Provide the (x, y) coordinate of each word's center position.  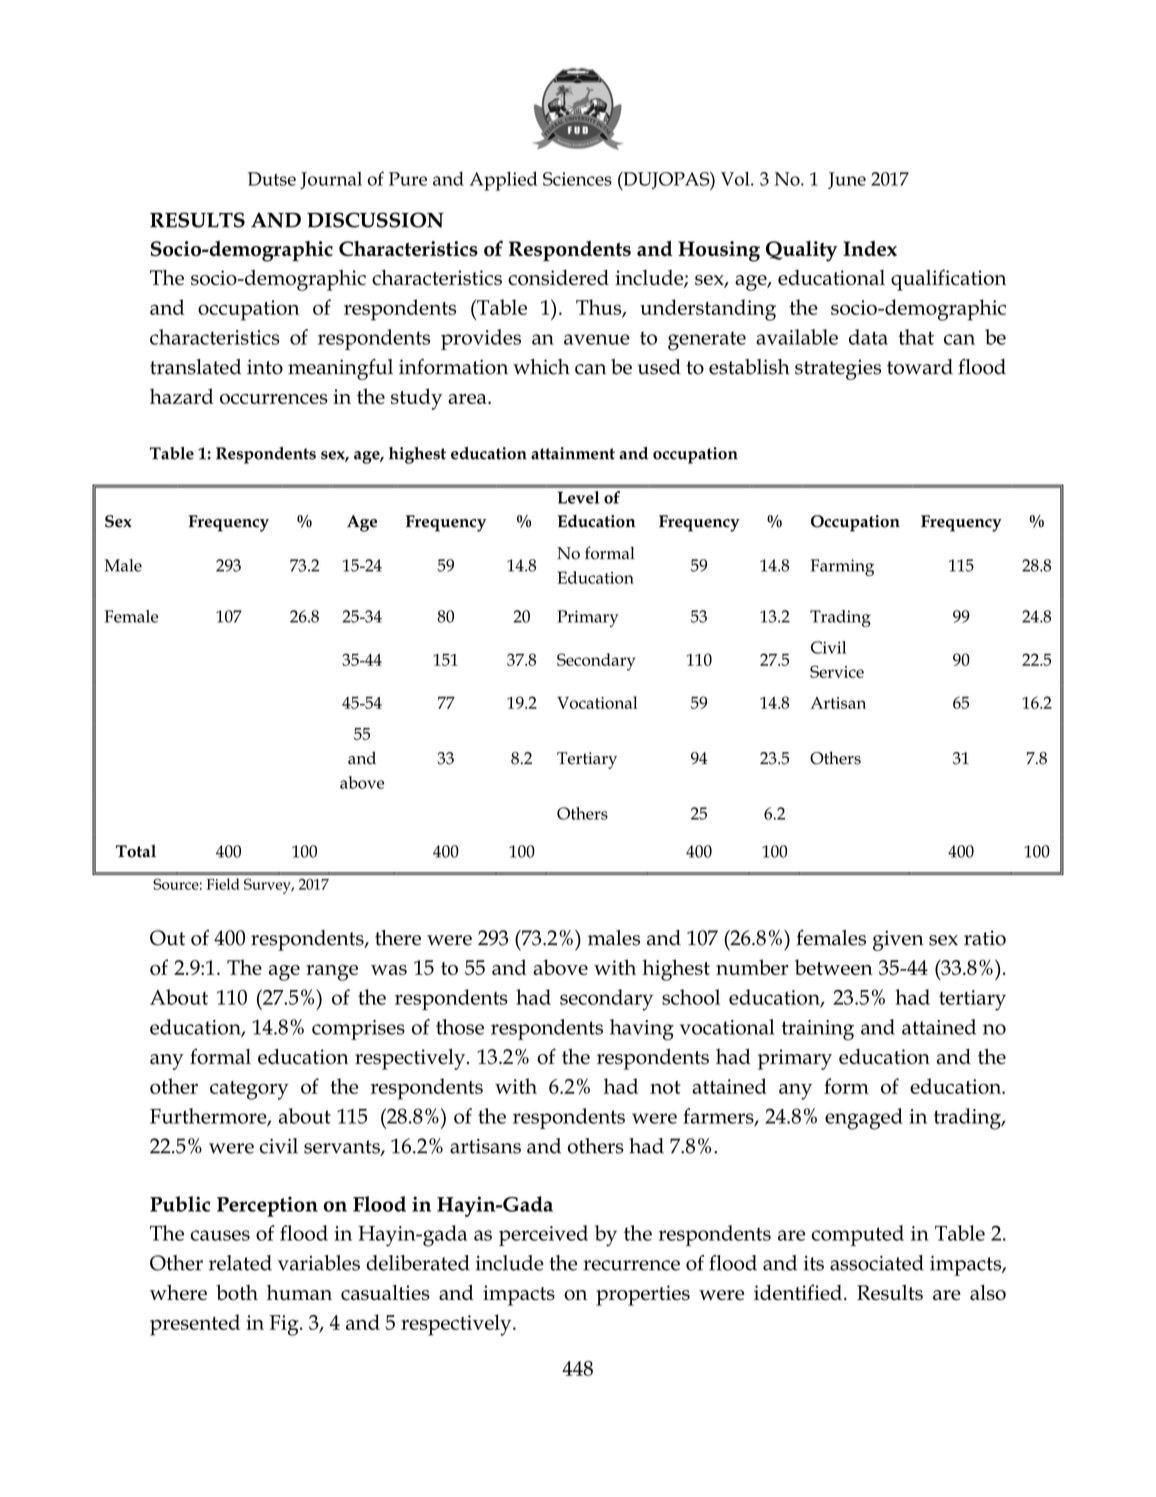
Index (870, 249)
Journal (331, 180)
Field (223, 884)
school (691, 997)
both (237, 1292)
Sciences (577, 179)
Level (578, 497)
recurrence (631, 1265)
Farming (842, 567)
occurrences (274, 399)
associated (877, 1263)
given (898, 940)
